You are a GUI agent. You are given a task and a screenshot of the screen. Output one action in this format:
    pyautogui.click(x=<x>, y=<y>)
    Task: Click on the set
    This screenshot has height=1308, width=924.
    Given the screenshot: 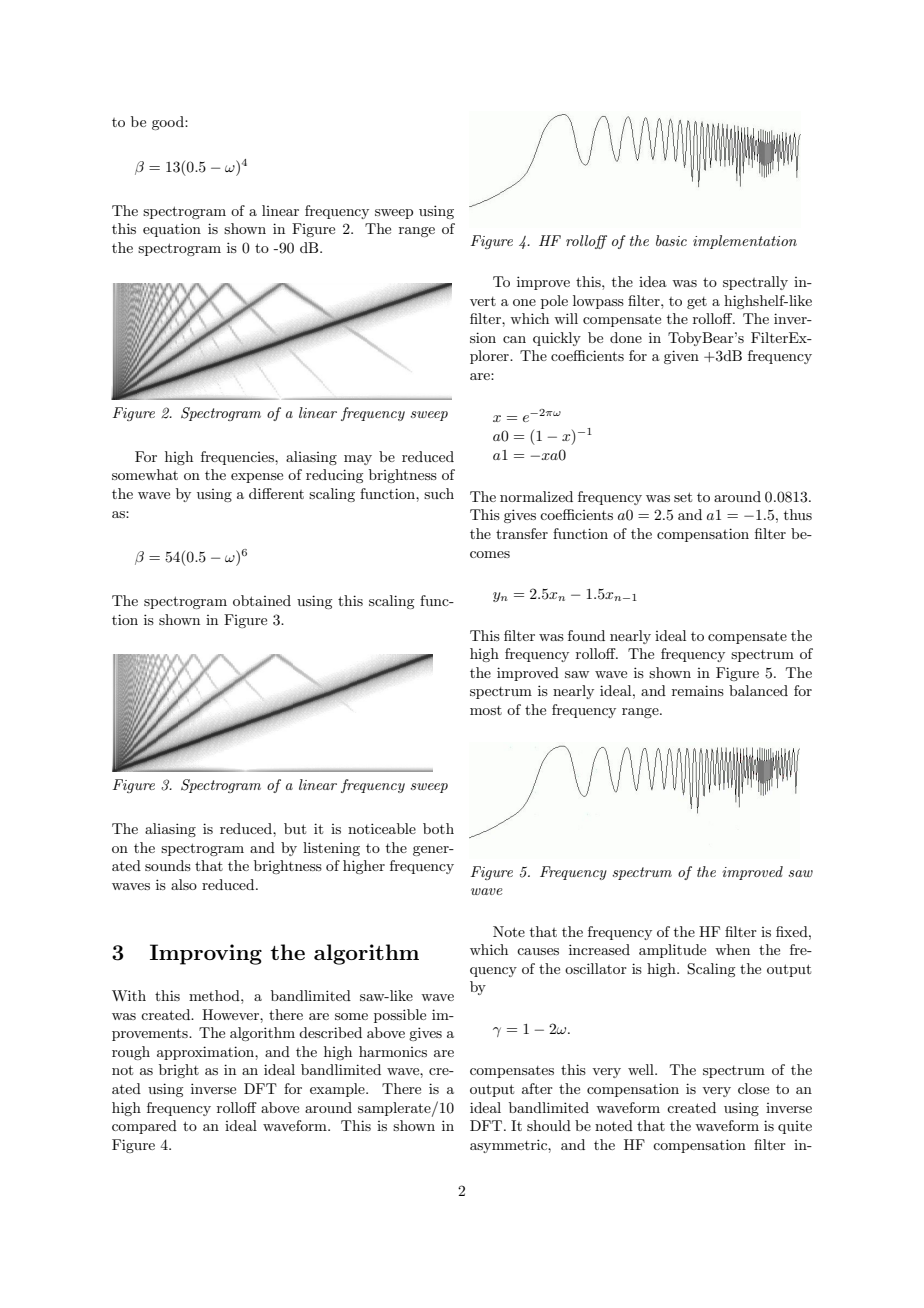 What is the action you would take?
    pyautogui.click(x=683, y=497)
